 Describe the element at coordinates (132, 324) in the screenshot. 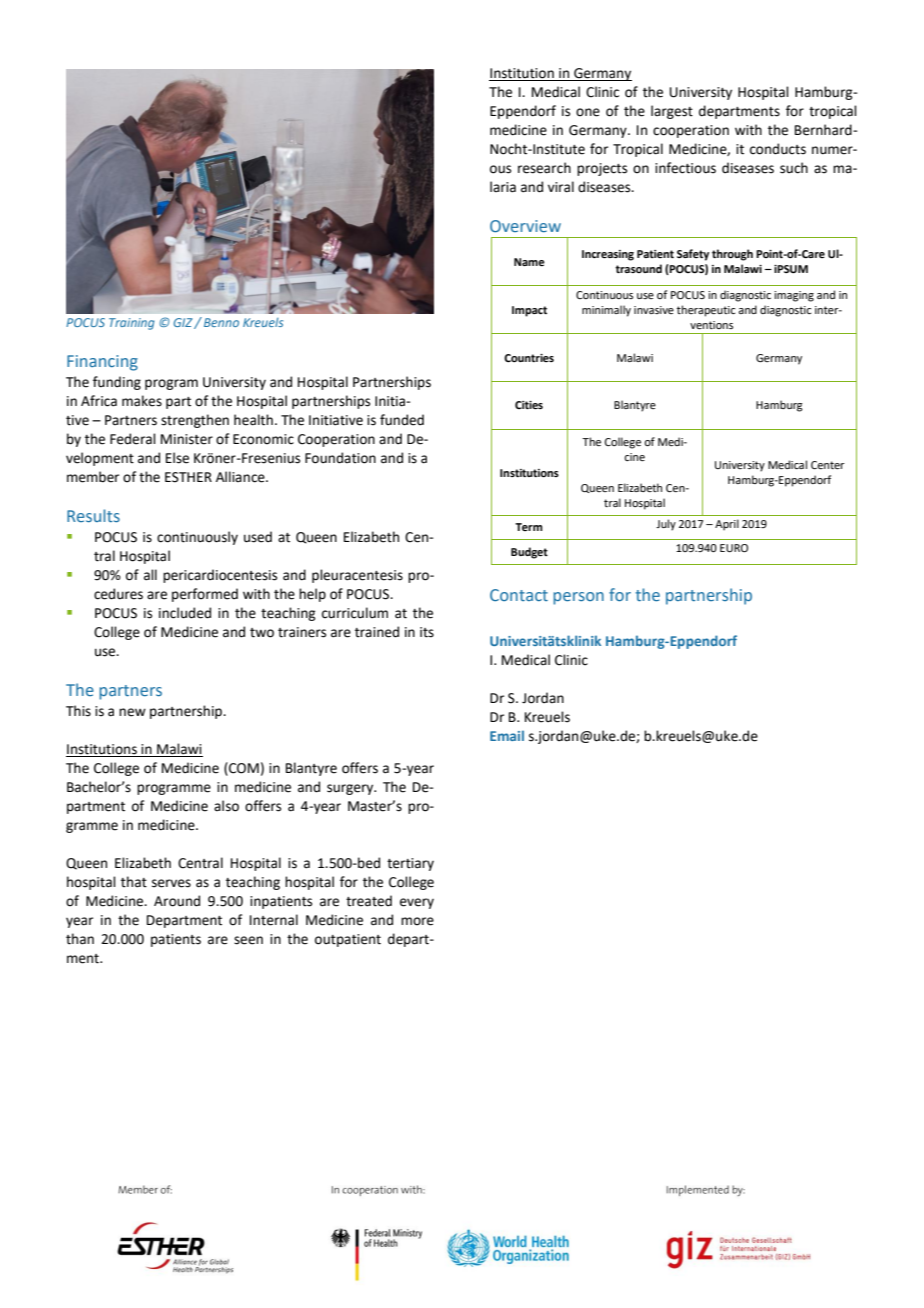

I see `Training` at that location.
